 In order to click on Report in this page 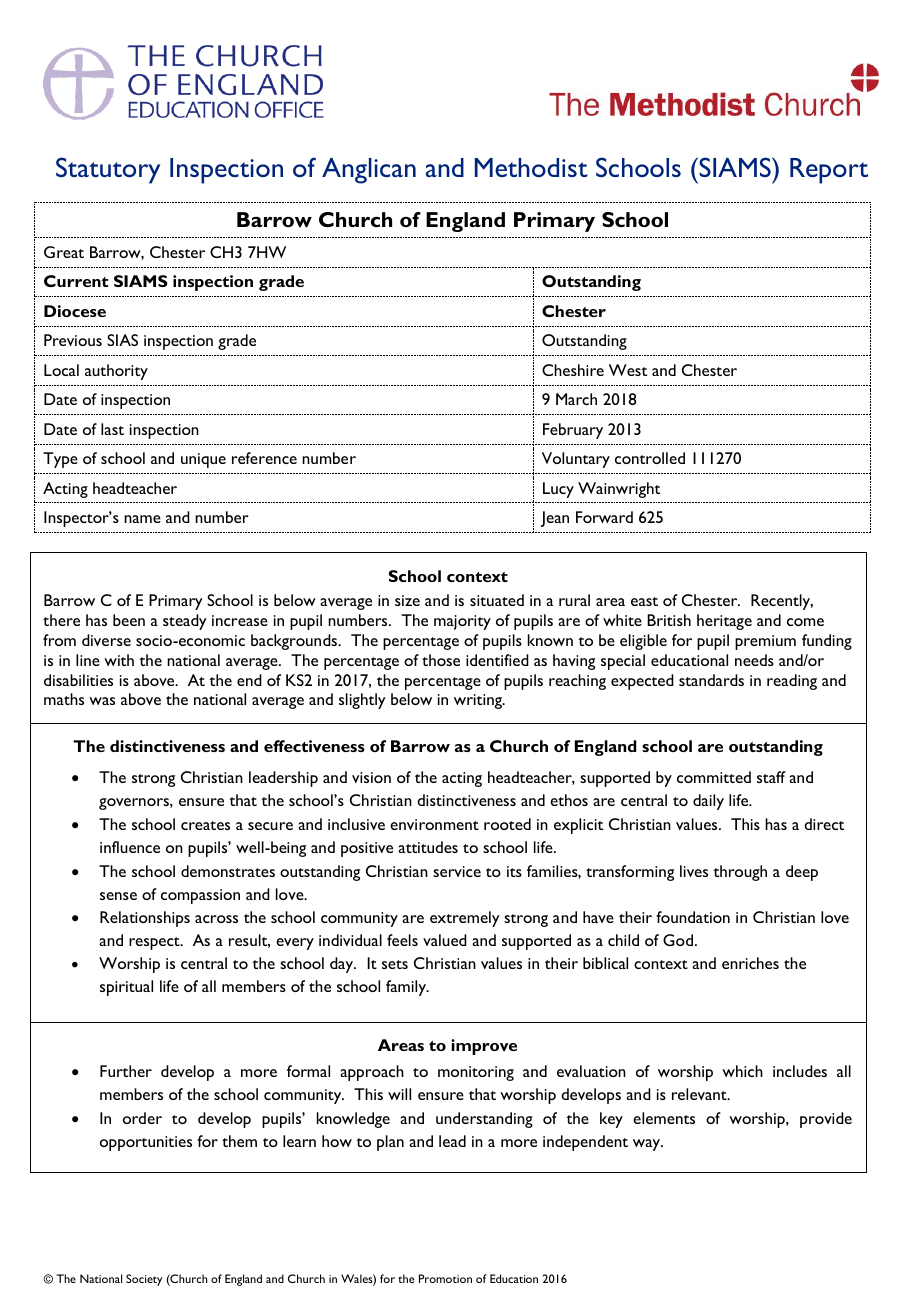, I will do `click(829, 171)`.
